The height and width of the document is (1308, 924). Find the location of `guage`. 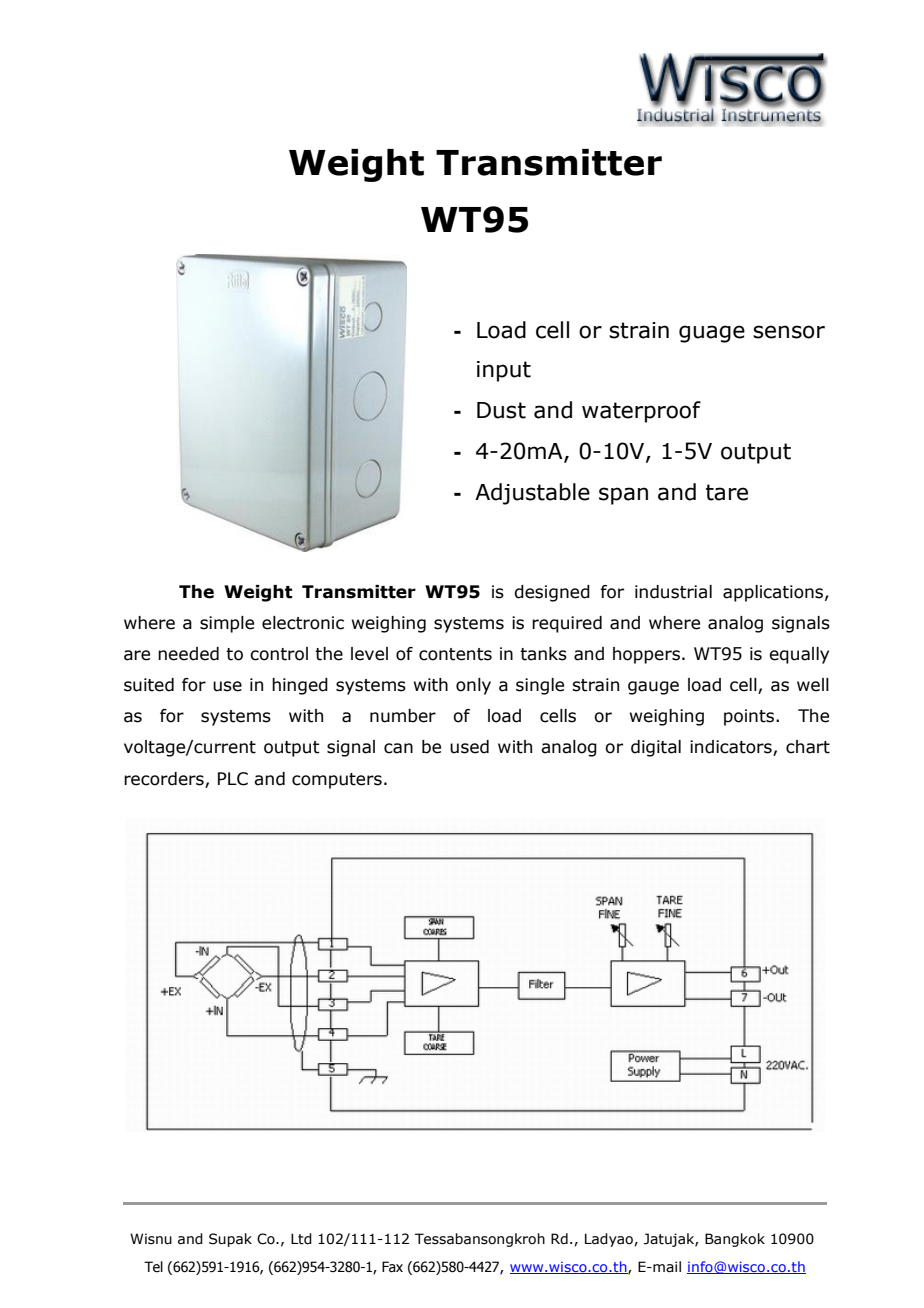

guage is located at coordinates (712, 334).
